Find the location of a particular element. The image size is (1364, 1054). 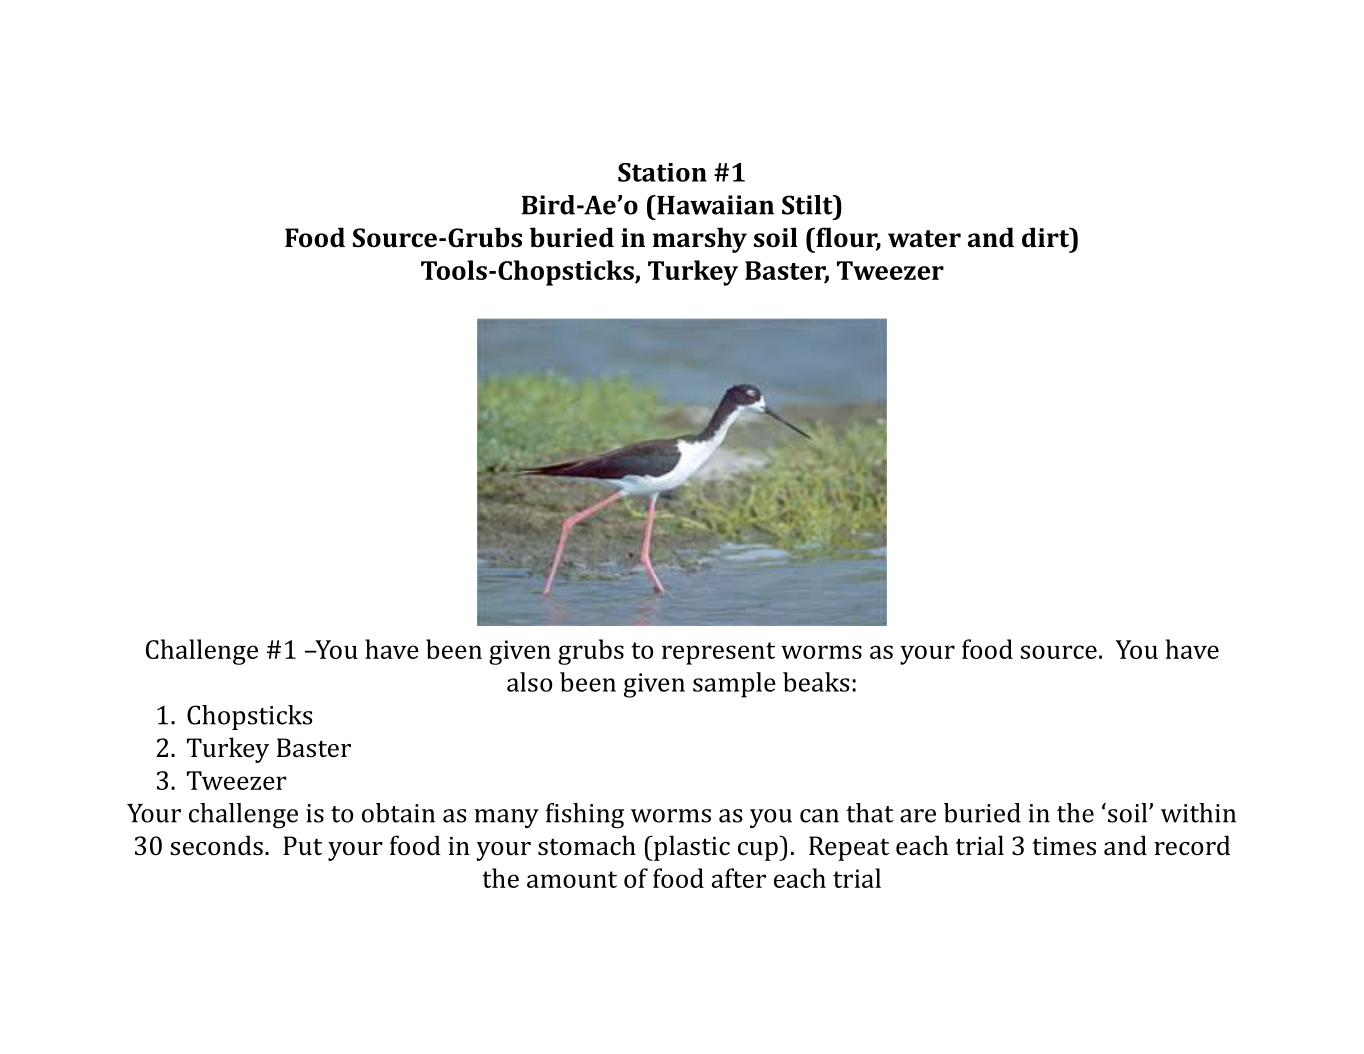

plastic is located at coordinates (691, 848).
